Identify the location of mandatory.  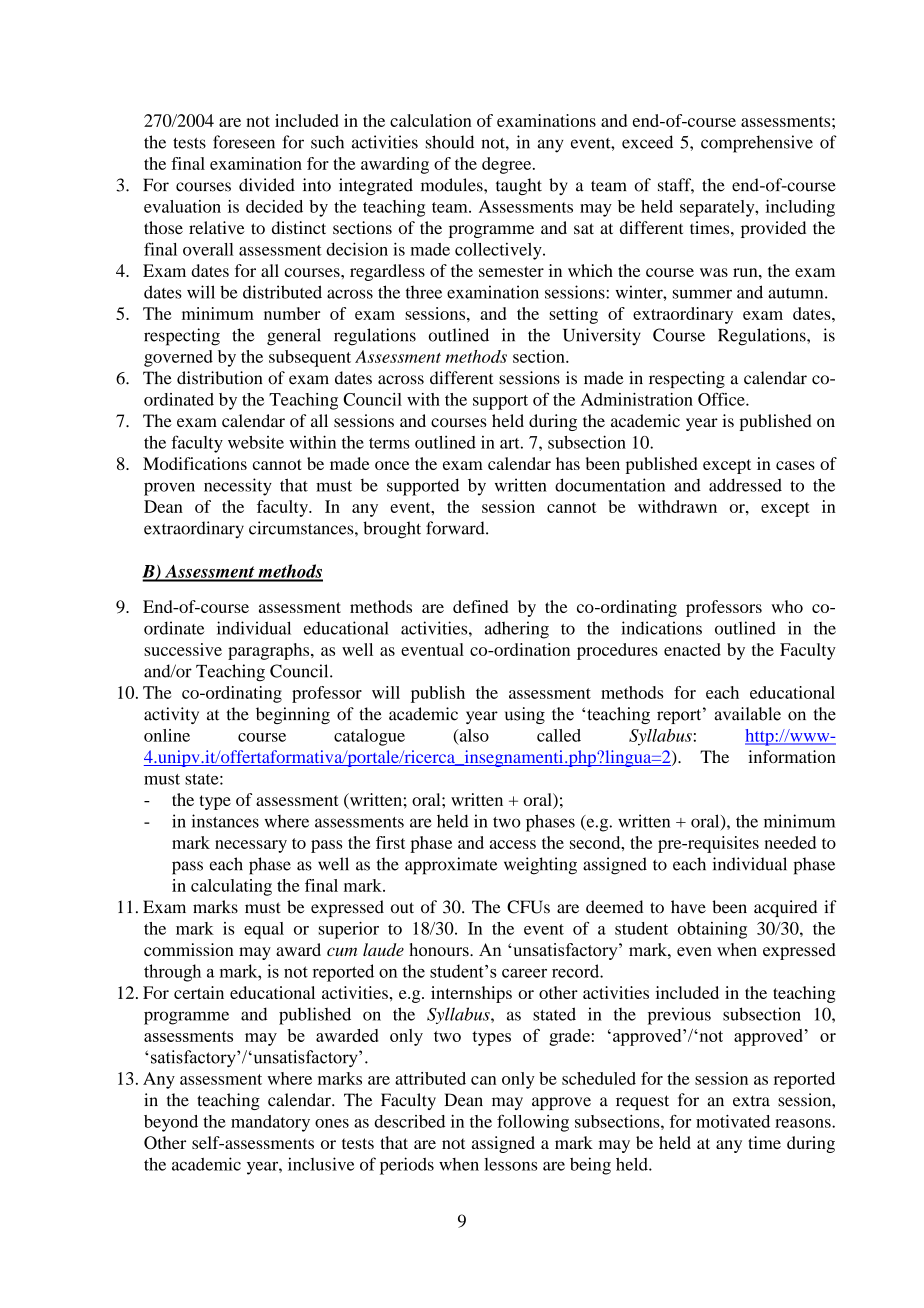
(270, 1123).
